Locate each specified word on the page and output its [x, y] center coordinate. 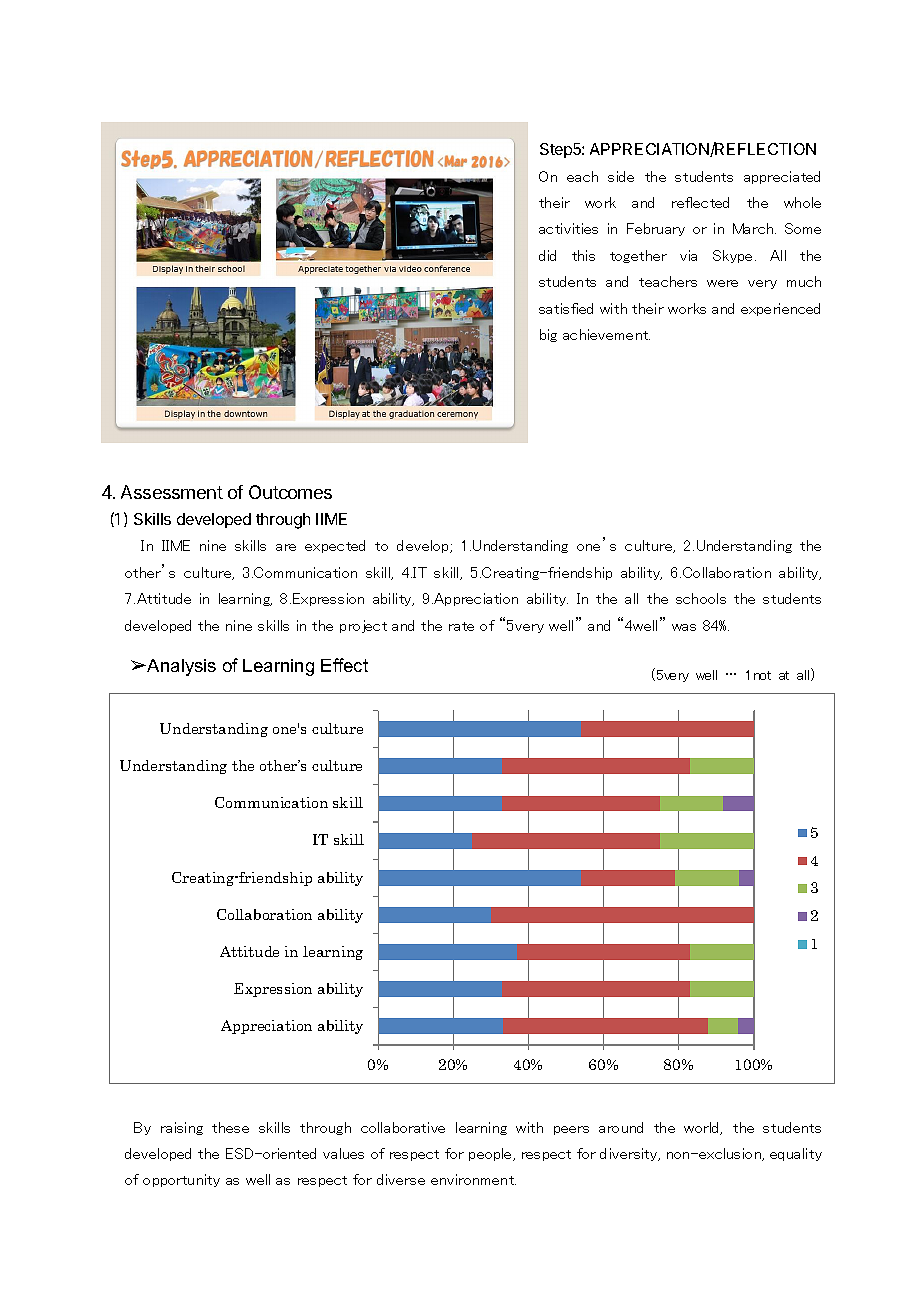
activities [568, 228]
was [684, 627]
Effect [344, 665]
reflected [700, 202]
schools [701, 598]
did [547, 255]
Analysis [180, 667]
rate [461, 626]
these [230, 1127]
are [286, 547]
